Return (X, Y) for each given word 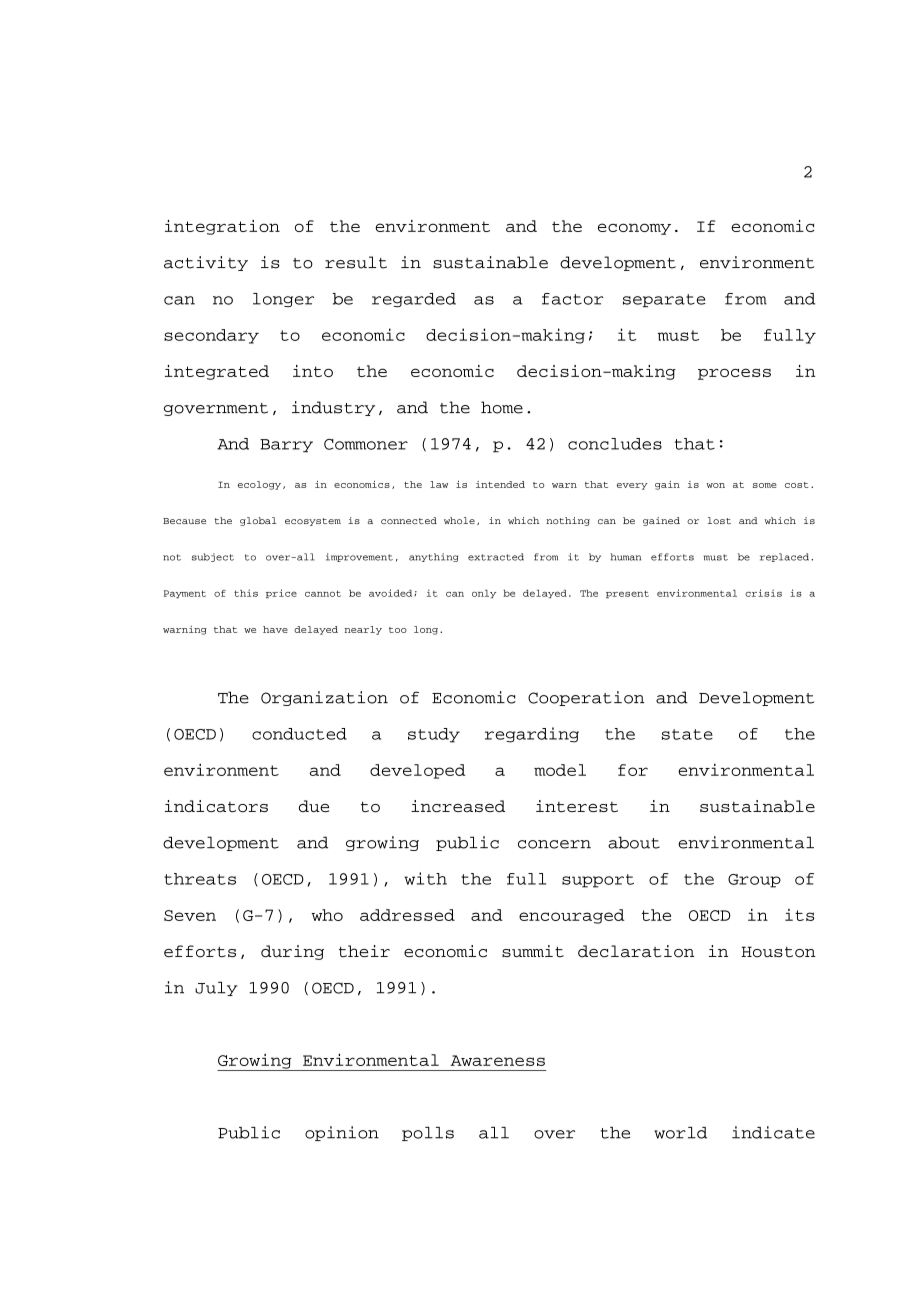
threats (200, 879)
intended (500, 484)
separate (664, 300)
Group (754, 881)
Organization (324, 698)
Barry (286, 446)
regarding (532, 735)
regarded (414, 300)
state (687, 734)
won (715, 485)
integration (222, 227)
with (425, 878)
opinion (342, 1133)
